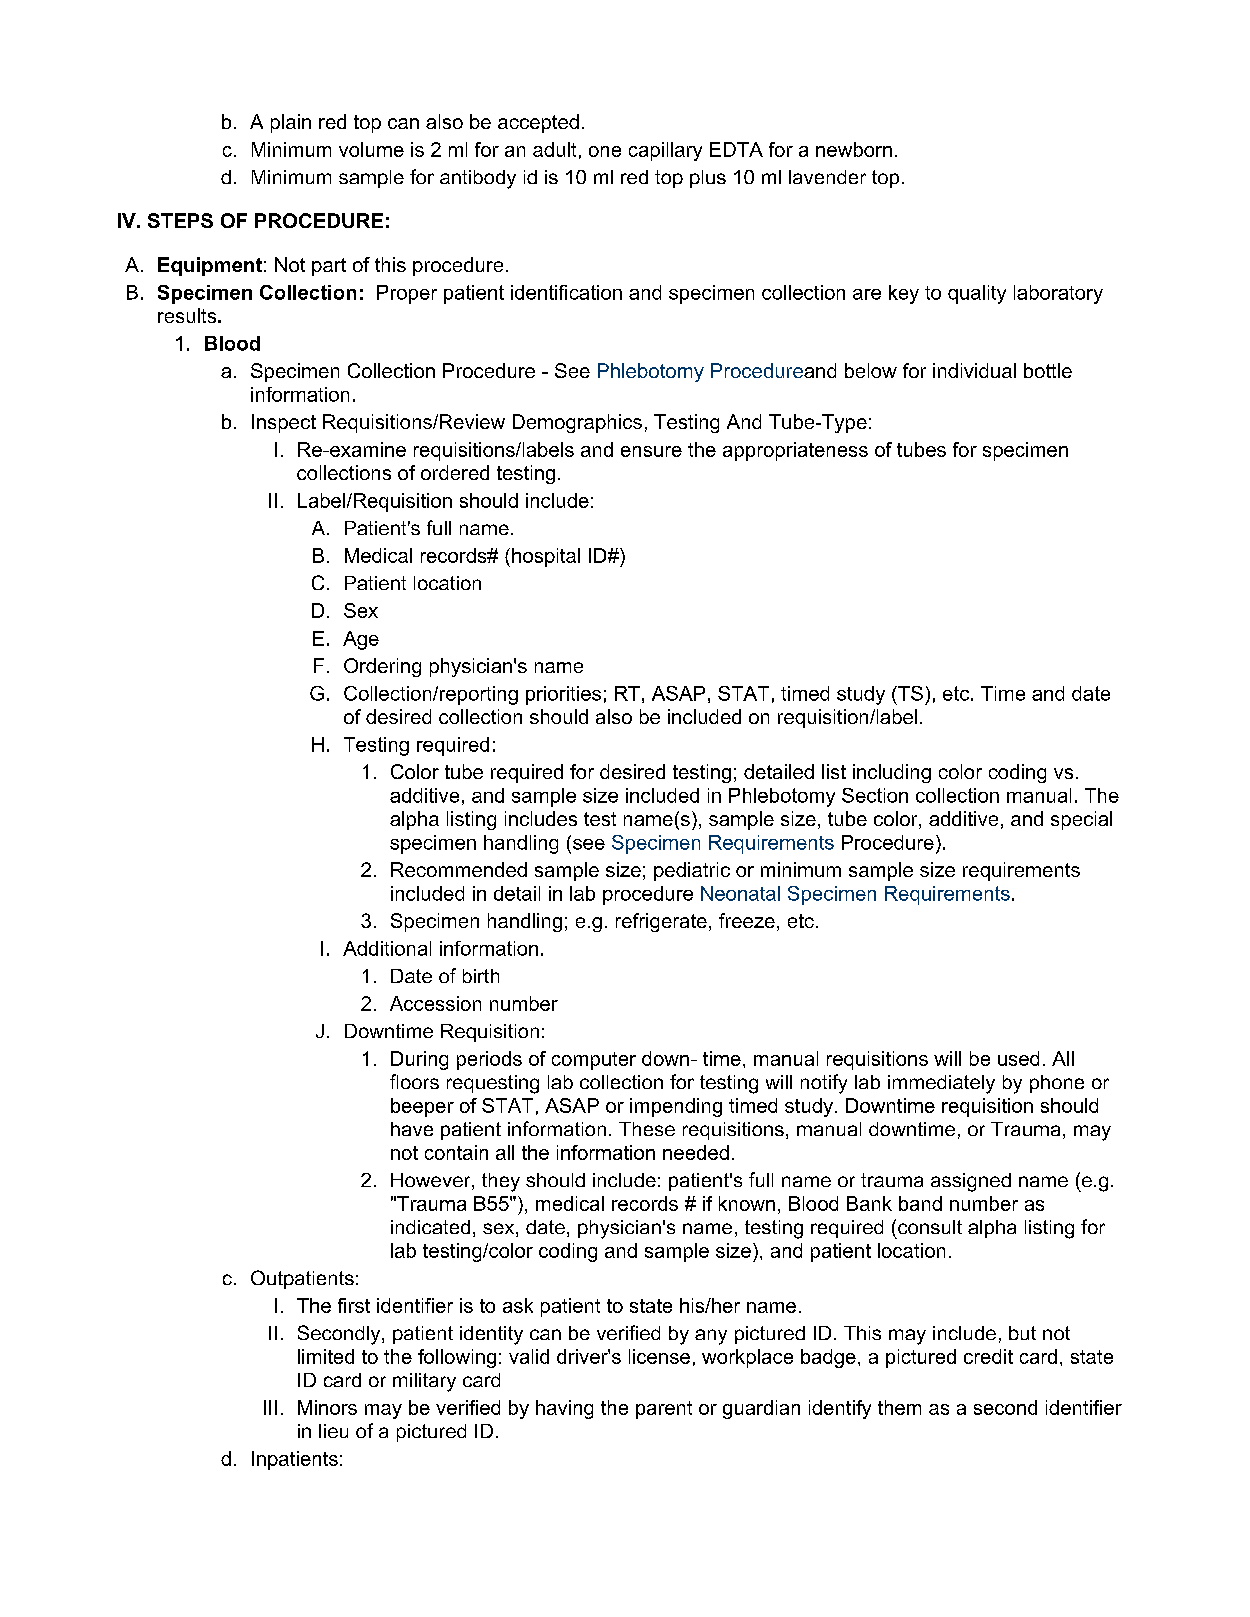 The image size is (1250, 1617). What do you see at coordinates (665, 151) in the screenshot?
I see `capillary` at bounding box center [665, 151].
